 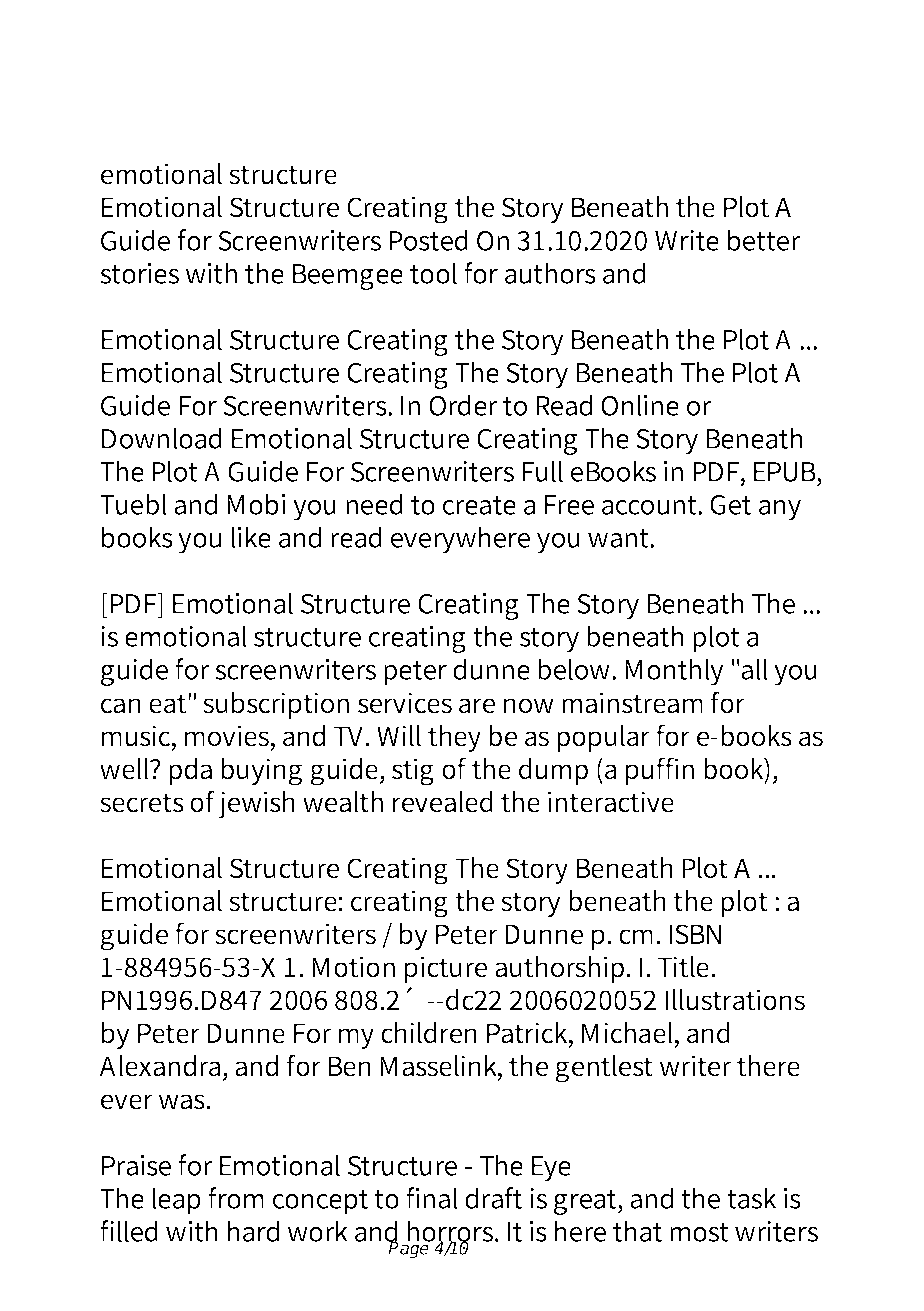 What do you see at coordinates (764, 240) in the screenshot?
I see `better` at bounding box center [764, 240].
